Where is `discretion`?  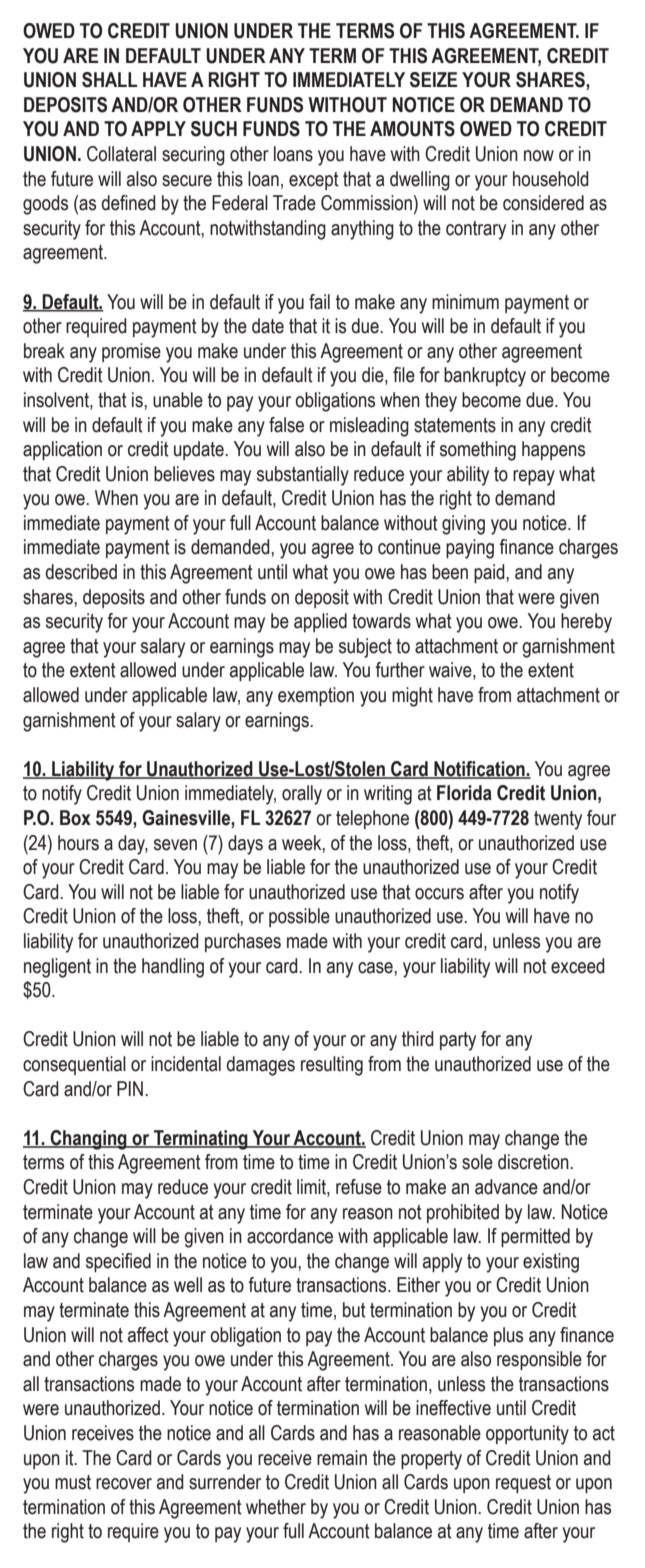 discretion is located at coordinates (534, 1162).
